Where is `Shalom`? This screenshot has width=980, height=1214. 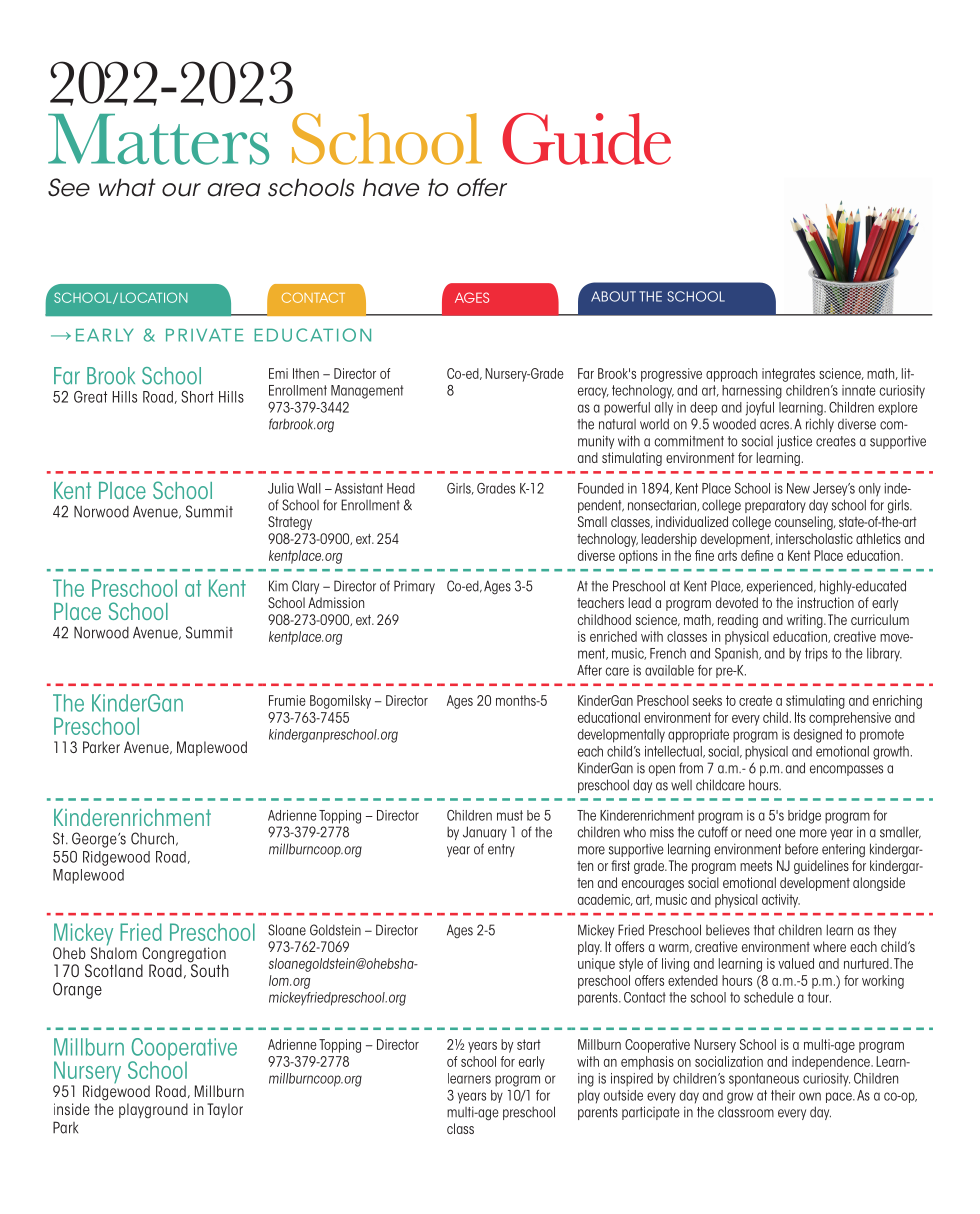 Shalom is located at coordinates (114, 952).
